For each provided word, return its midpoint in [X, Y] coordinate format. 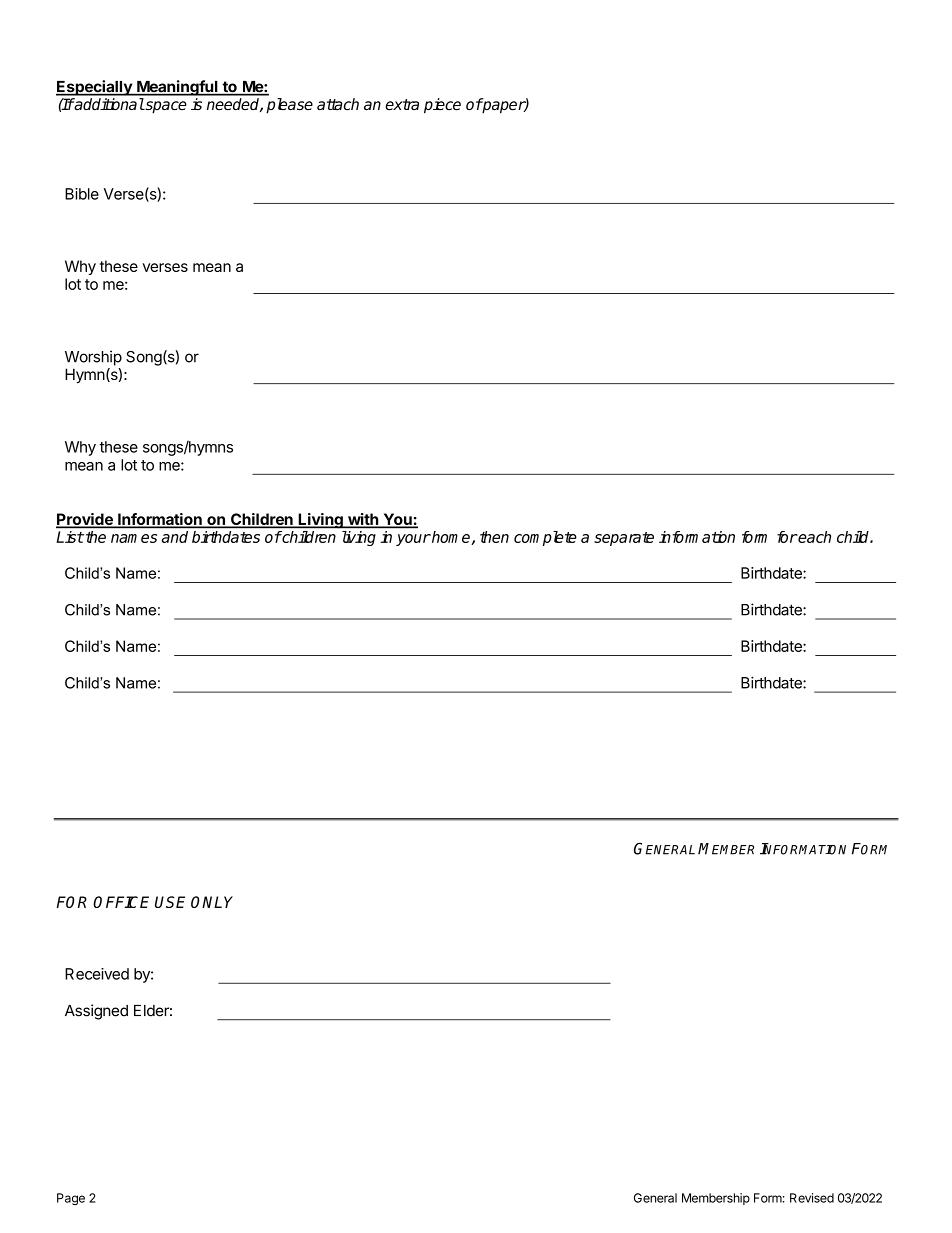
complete [545, 538]
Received [97, 974]
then [494, 537]
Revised [812, 1198]
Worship [93, 358]
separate [624, 539]
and [175, 537]
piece [442, 106]
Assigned [96, 1012]
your [413, 540]
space [165, 106]
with [363, 520]
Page [71, 1199]
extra [402, 105]
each [814, 537]
